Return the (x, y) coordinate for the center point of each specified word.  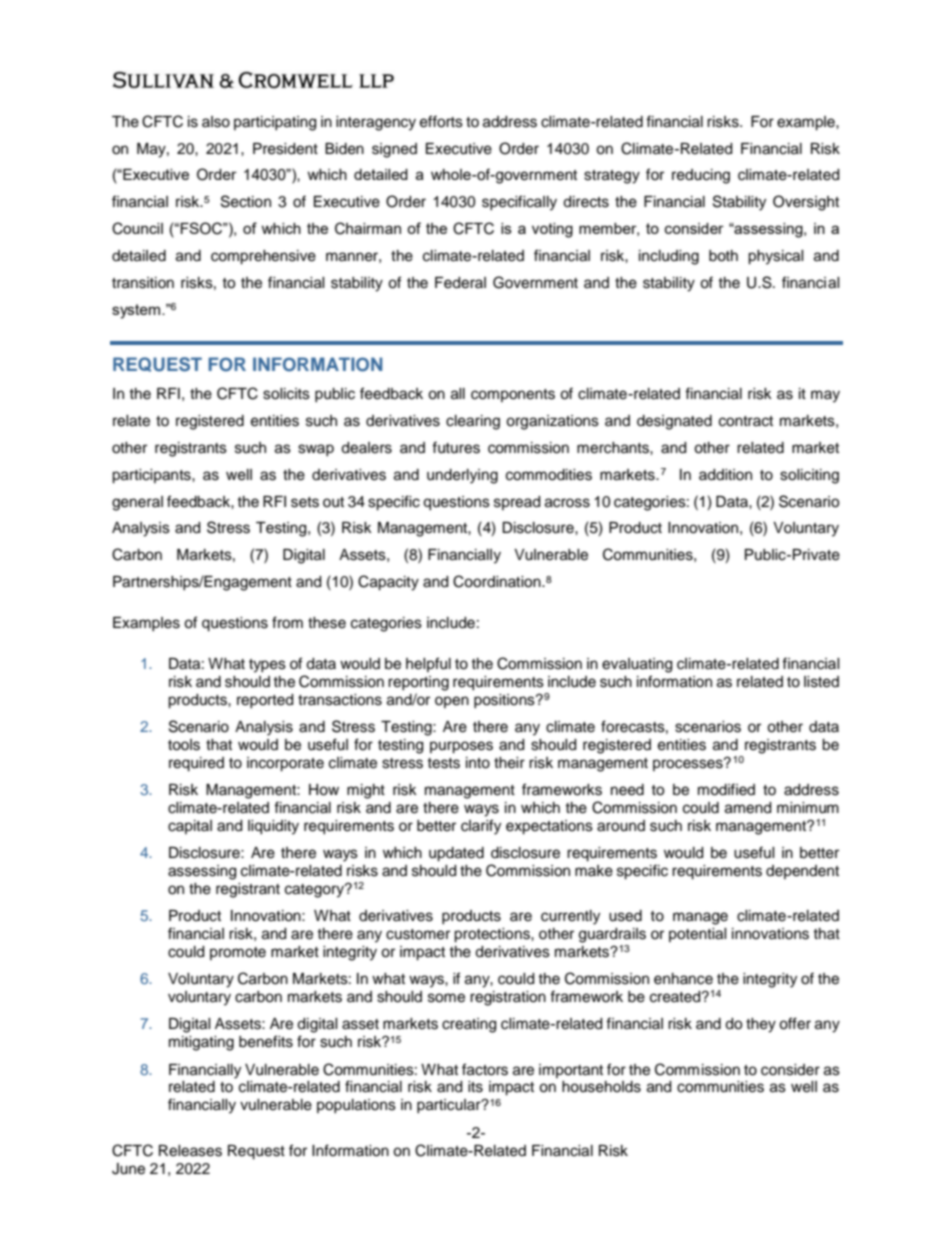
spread (517, 503)
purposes (461, 747)
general (137, 503)
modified (726, 789)
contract (746, 421)
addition (725, 475)
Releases (190, 1151)
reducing (701, 176)
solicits (286, 394)
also (216, 122)
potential (698, 935)
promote (238, 953)
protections (493, 935)
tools (184, 745)
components (513, 395)
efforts (441, 121)
